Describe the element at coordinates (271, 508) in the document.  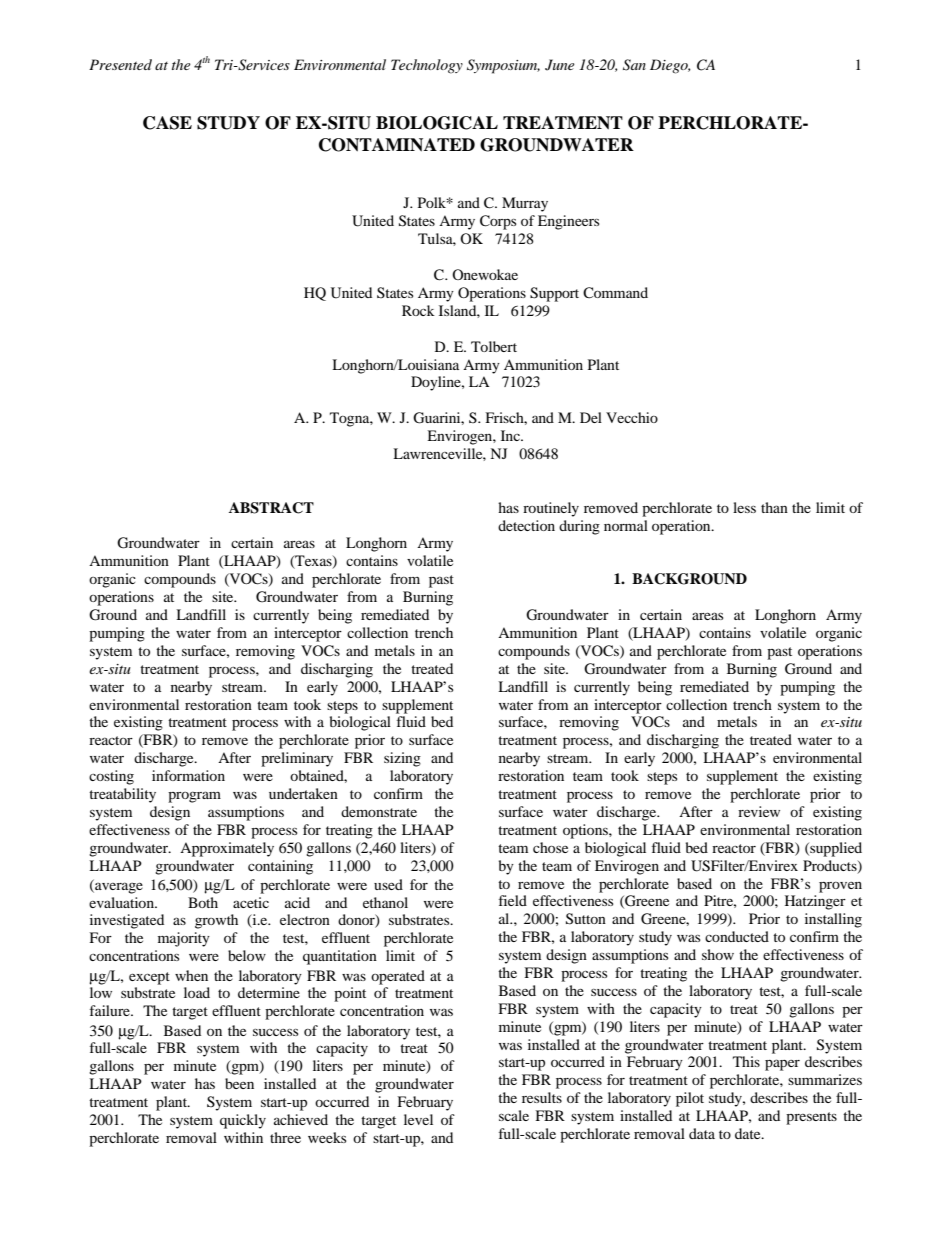
I see `ABSTRACT` at that location.
